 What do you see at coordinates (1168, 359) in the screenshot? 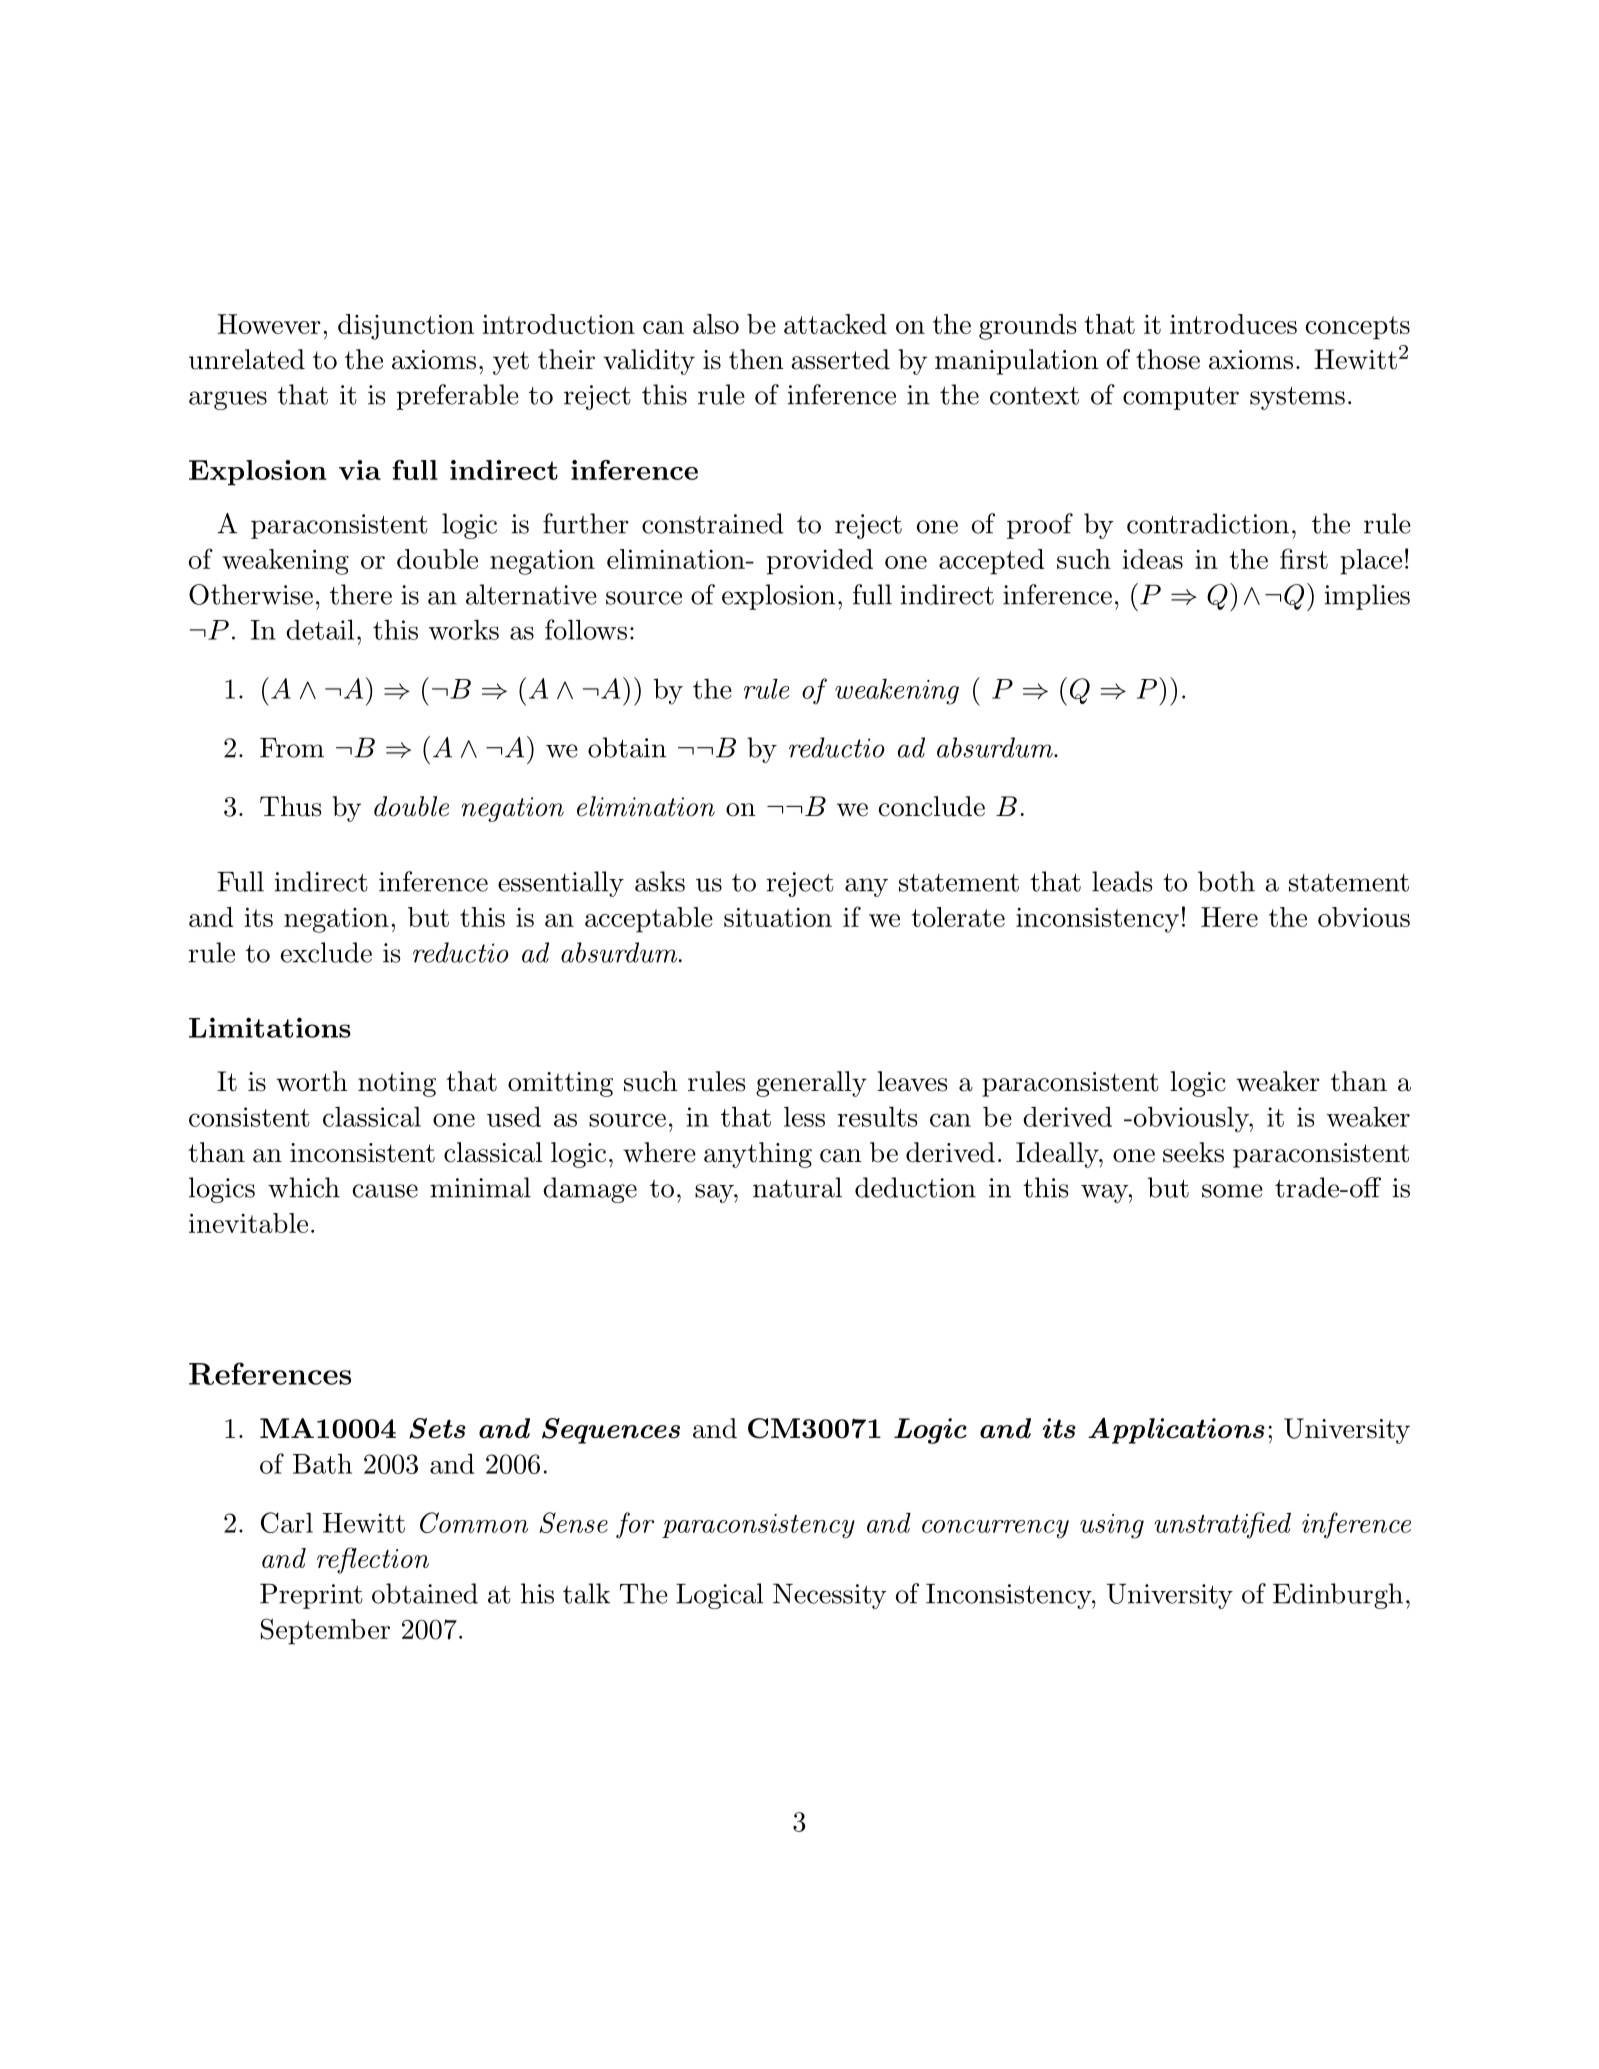
I see `those` at bounding box center [1168, 359].
